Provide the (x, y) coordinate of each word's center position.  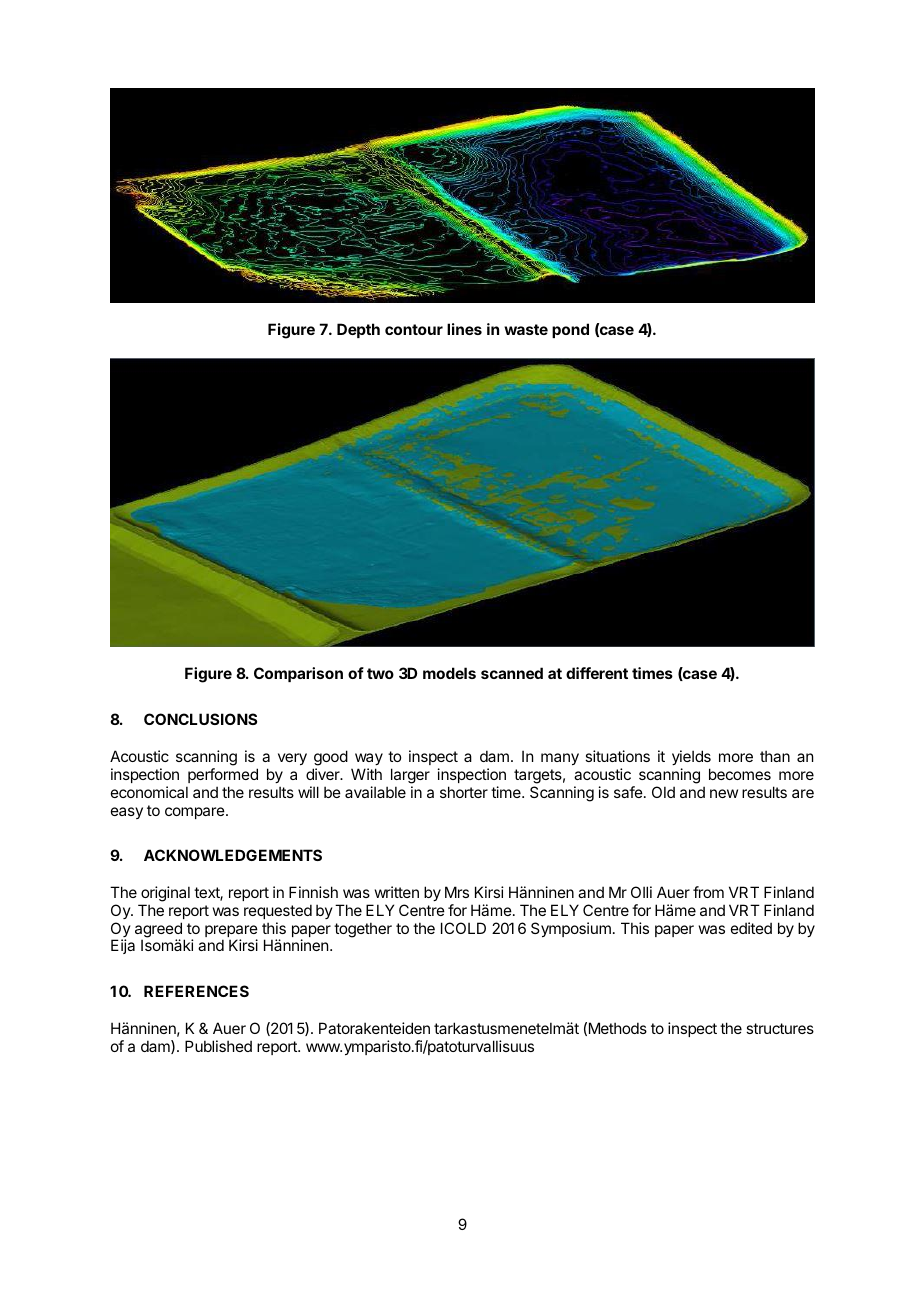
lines (464, 329)
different (597, 673)
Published (218, 1046)
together (363, 930)
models (449, 673)
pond (570, 330)
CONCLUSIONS (200, 719)
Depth (358, 330)
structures (780, 1028)
